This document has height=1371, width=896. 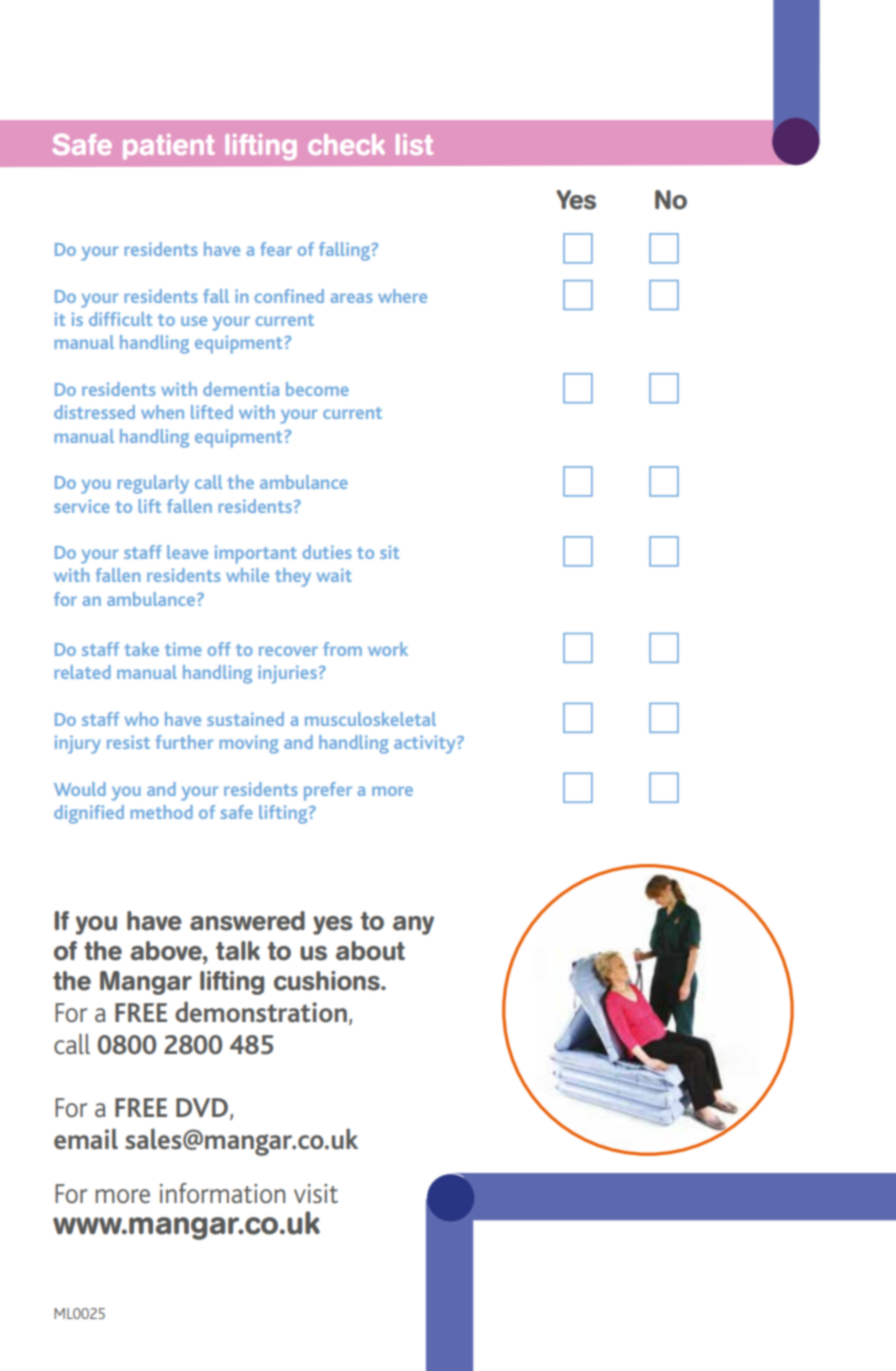 I want to click on regularly, so click(x=153, y=484).
